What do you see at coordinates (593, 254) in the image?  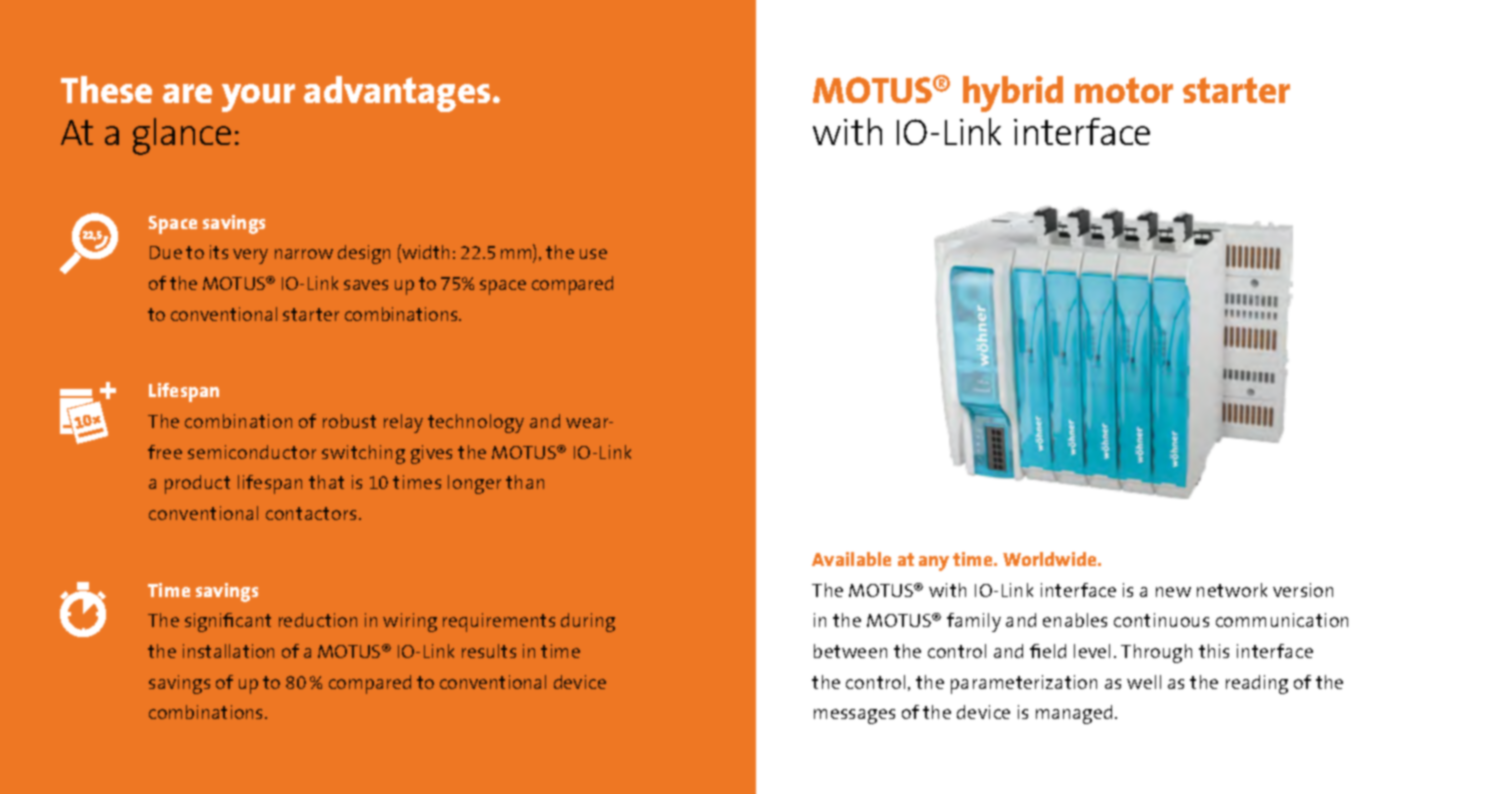 I see `use` at bounding box center [593, 254].
